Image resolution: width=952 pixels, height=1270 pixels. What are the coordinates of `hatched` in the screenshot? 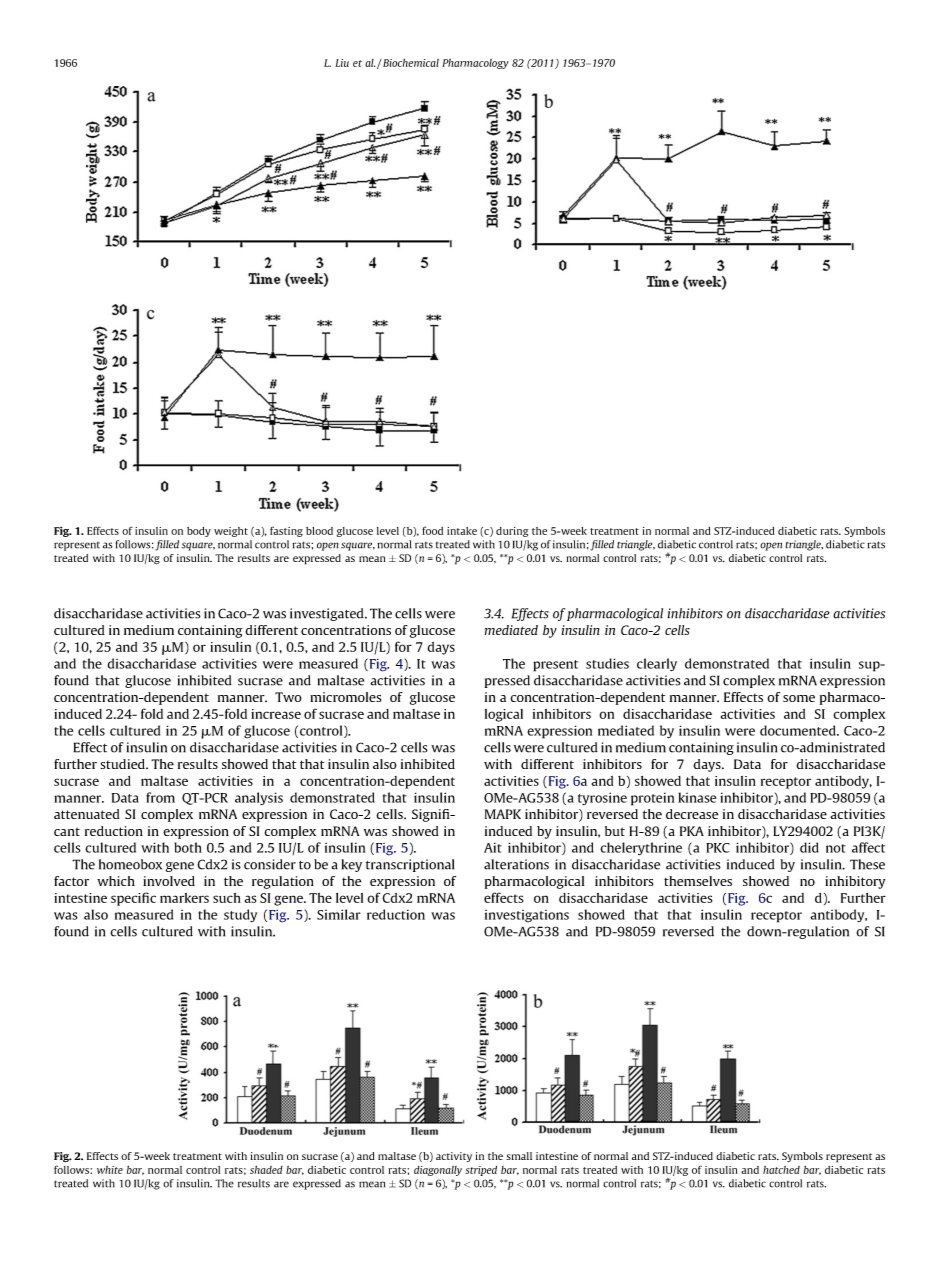 It's located at (781, 1170).
